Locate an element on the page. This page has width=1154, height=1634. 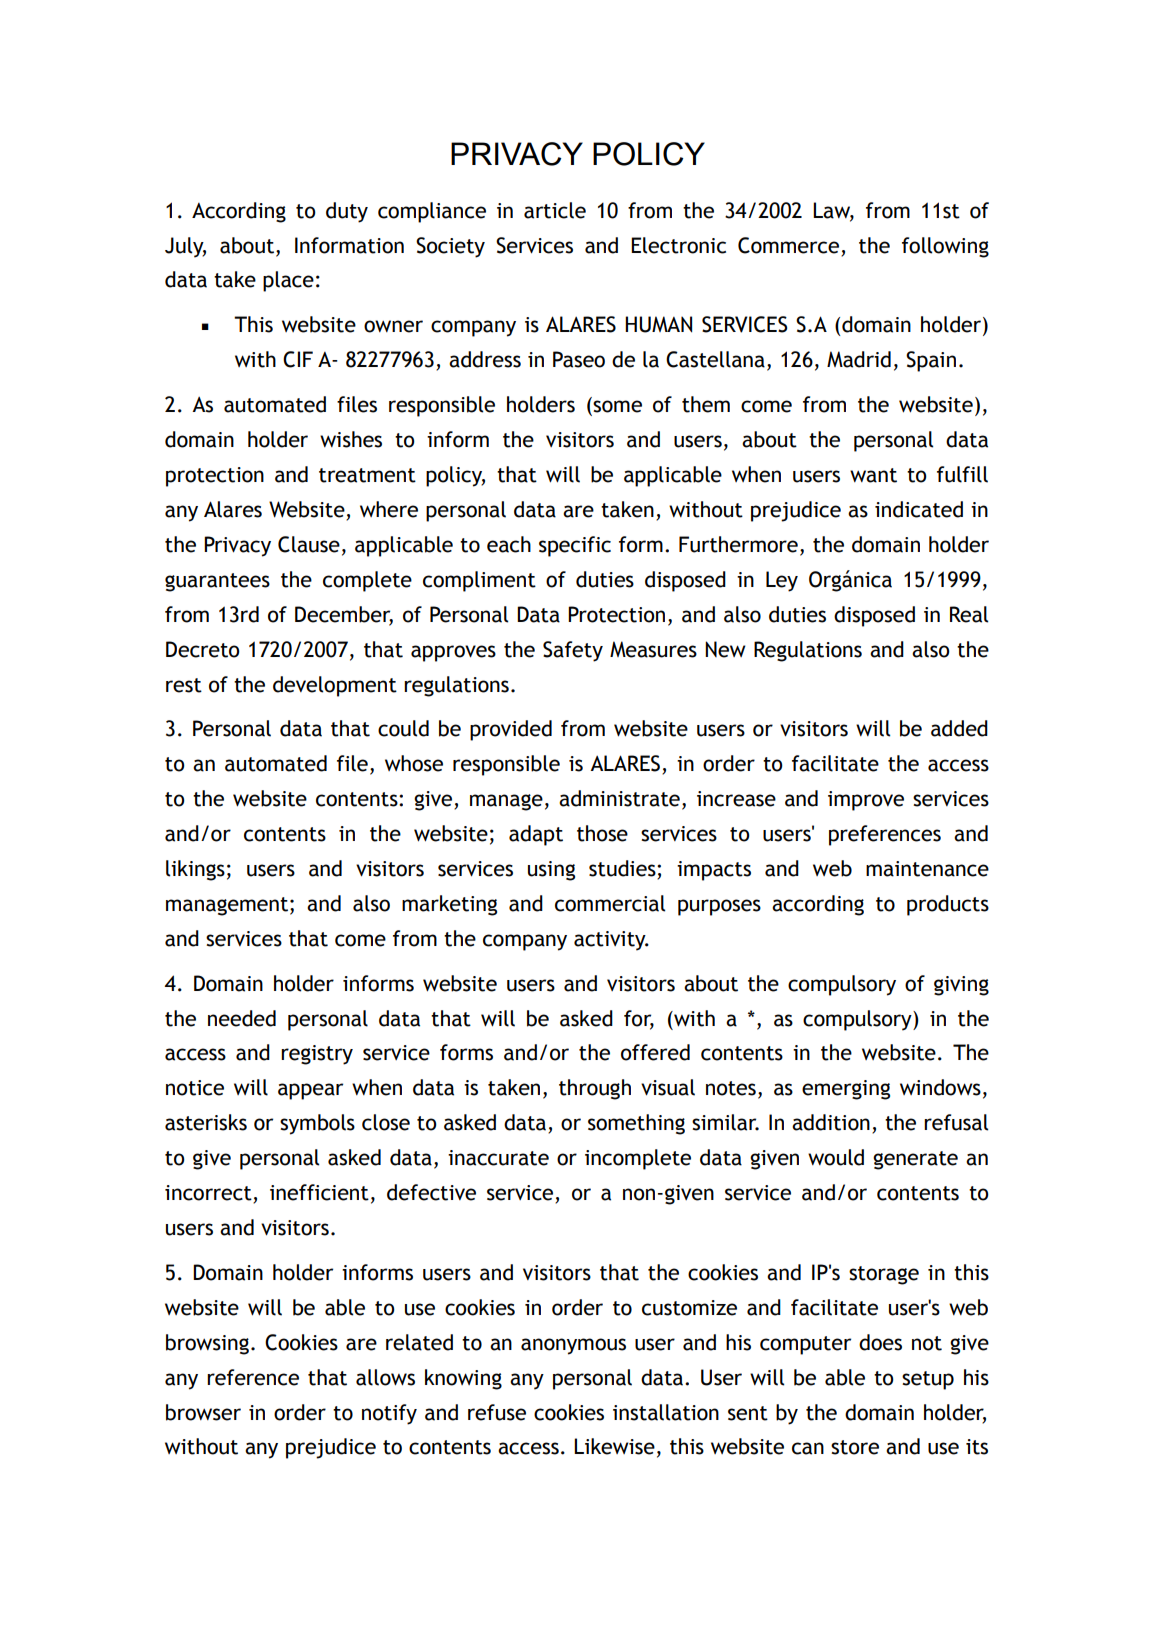
article is located at coordinates (555, 210).
